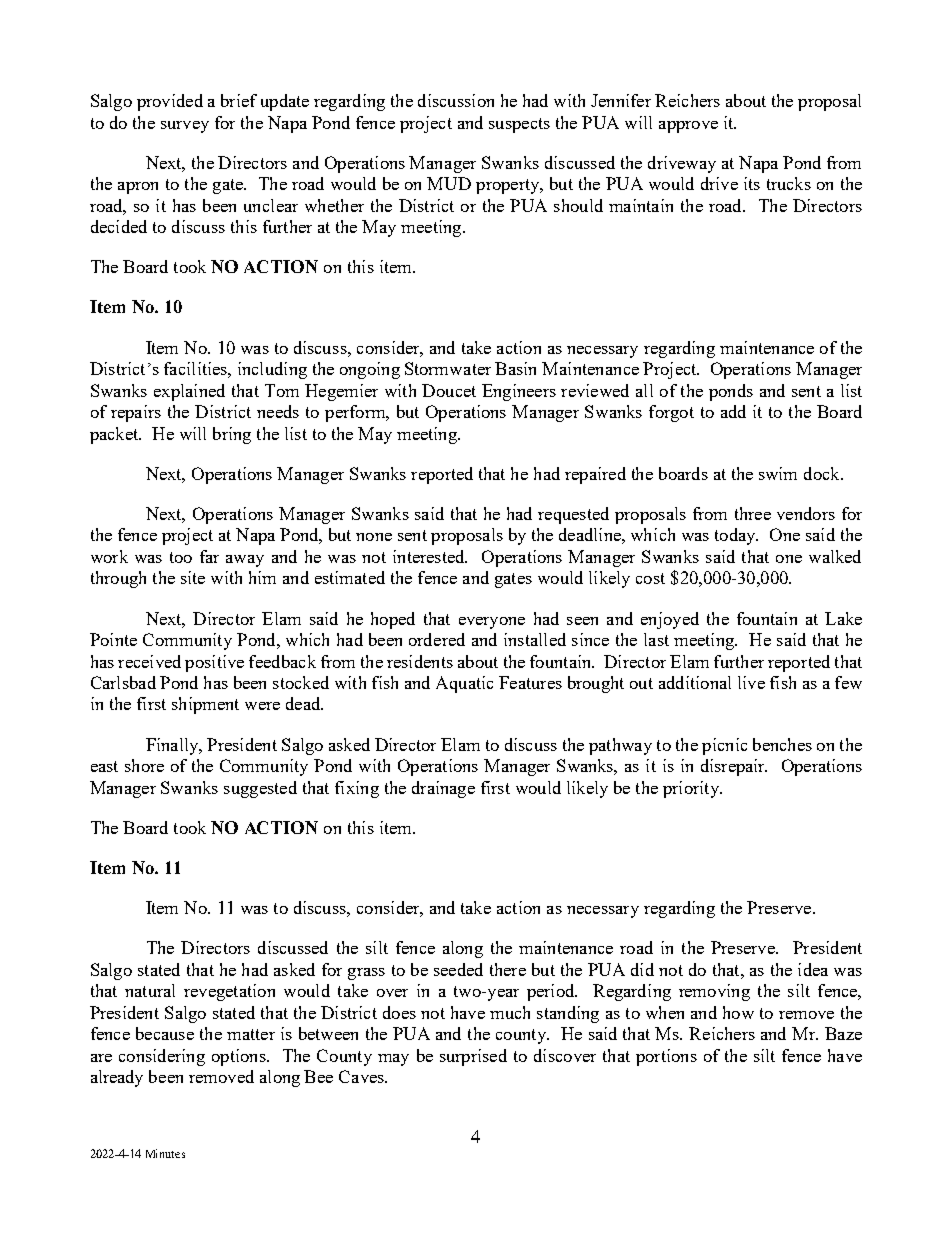 Image resolution: width=952 pixels, height=1233 pixels. What do you see at coordinates (473, 1057) in the page?
I see `surprised` at bounding box center [473, 1057].
